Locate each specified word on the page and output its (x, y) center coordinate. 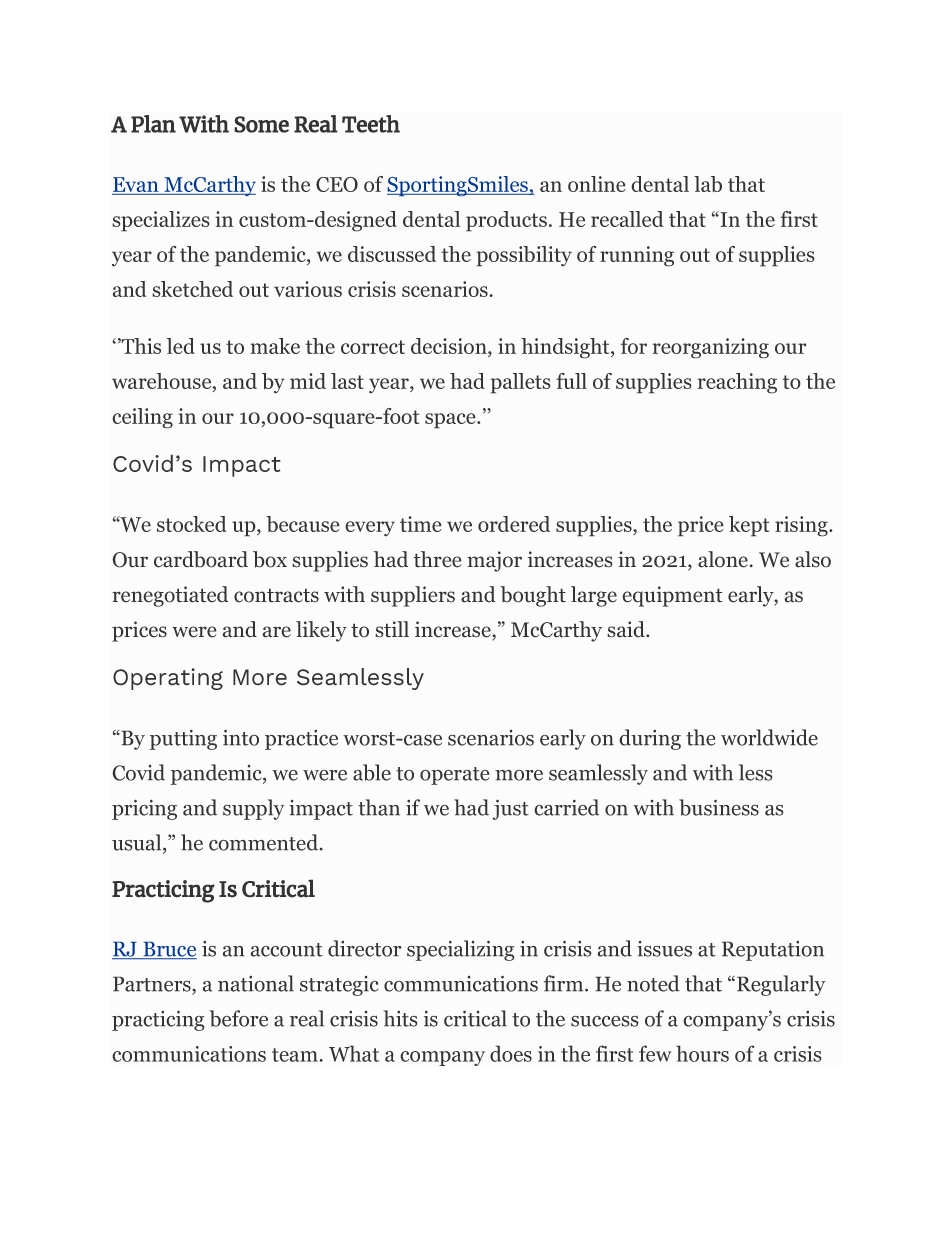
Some (261, 124)
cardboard (201, 559)
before (238, 1018)
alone (723, 559)
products (506, 221)
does (511, 1053)
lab (708, 184)
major (494, 561)
